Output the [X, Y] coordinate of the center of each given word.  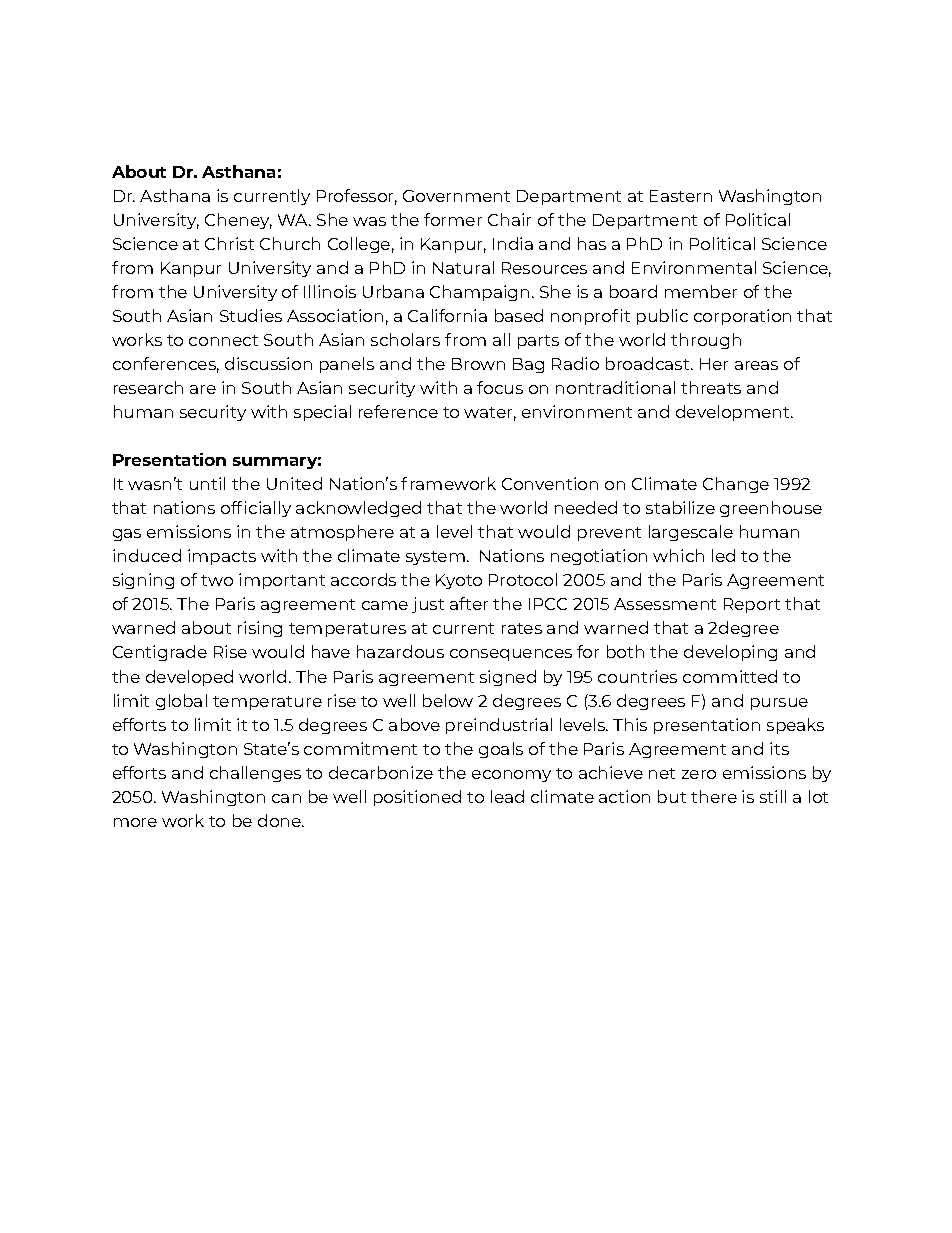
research [148, 387]
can [286, 798]
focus [500, 387]
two [217, 580]
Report [752, 605]
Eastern [681, 196]
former [453, 219]
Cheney [238, 221]
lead [507, 796]
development [734, 413]
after [469, 603]
